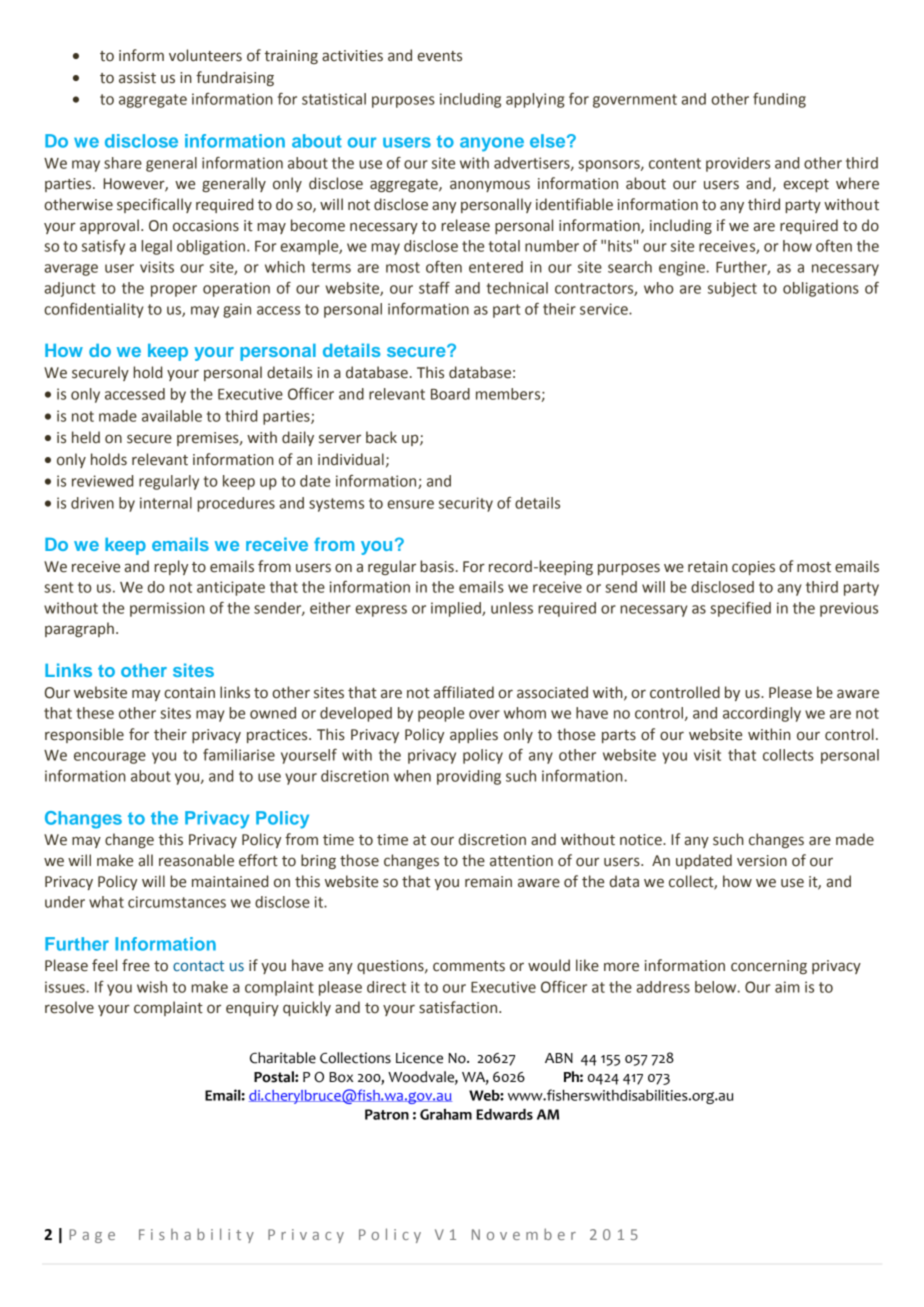  I want to click on assist, so click(137, 78).
